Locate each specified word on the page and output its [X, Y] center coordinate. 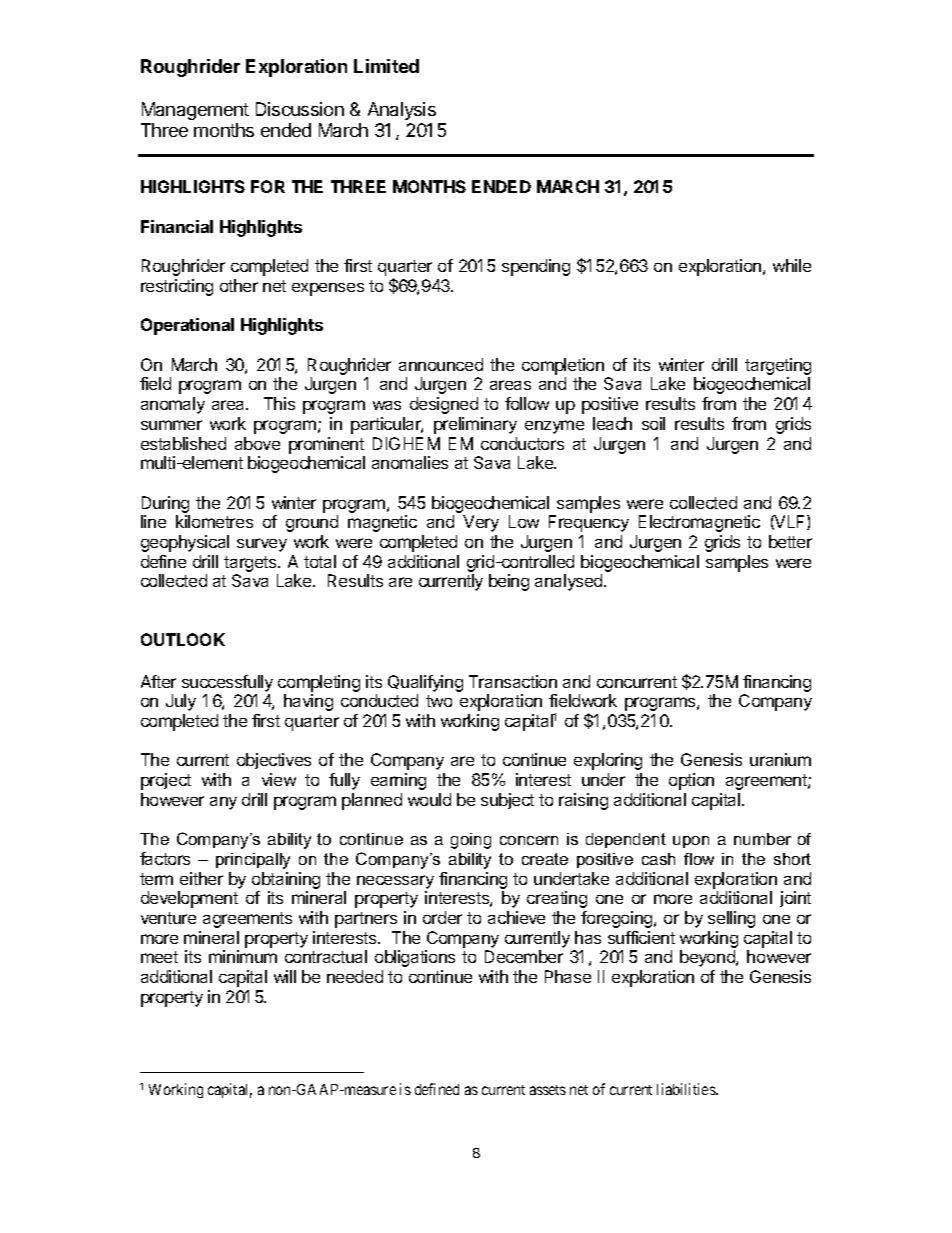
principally [253, 861]
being [509, 582]
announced [441, 364]
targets [251, 564]
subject [507, 801]
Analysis [402, 111]
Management [195, 111]
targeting [778, 366]
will [285, 976]
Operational [187, 326]
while [792, 265]
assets [548, 1090]
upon [691, 842]
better [790, 541]
